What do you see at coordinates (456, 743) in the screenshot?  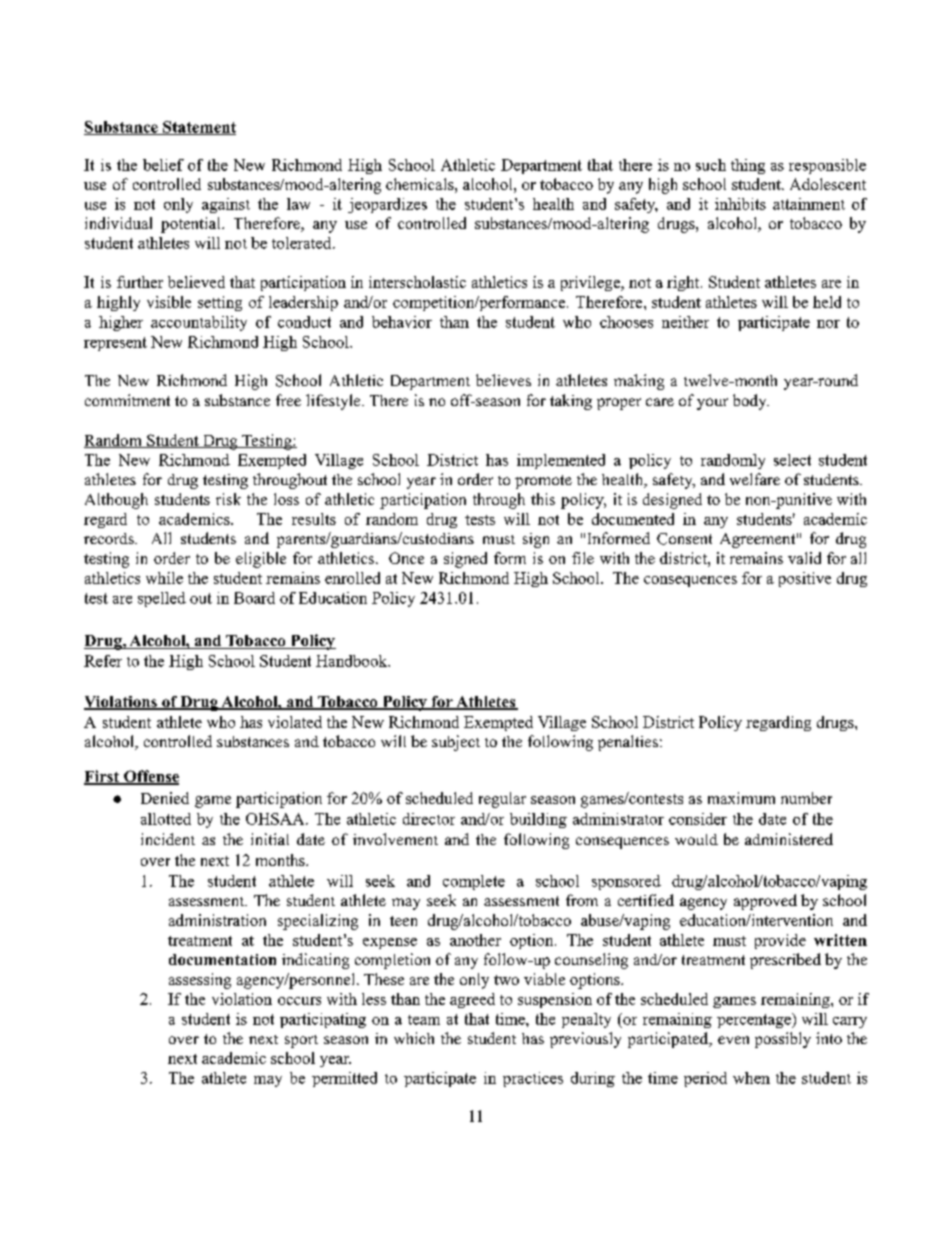 I see `subject` at bounding box center [456, 743].
